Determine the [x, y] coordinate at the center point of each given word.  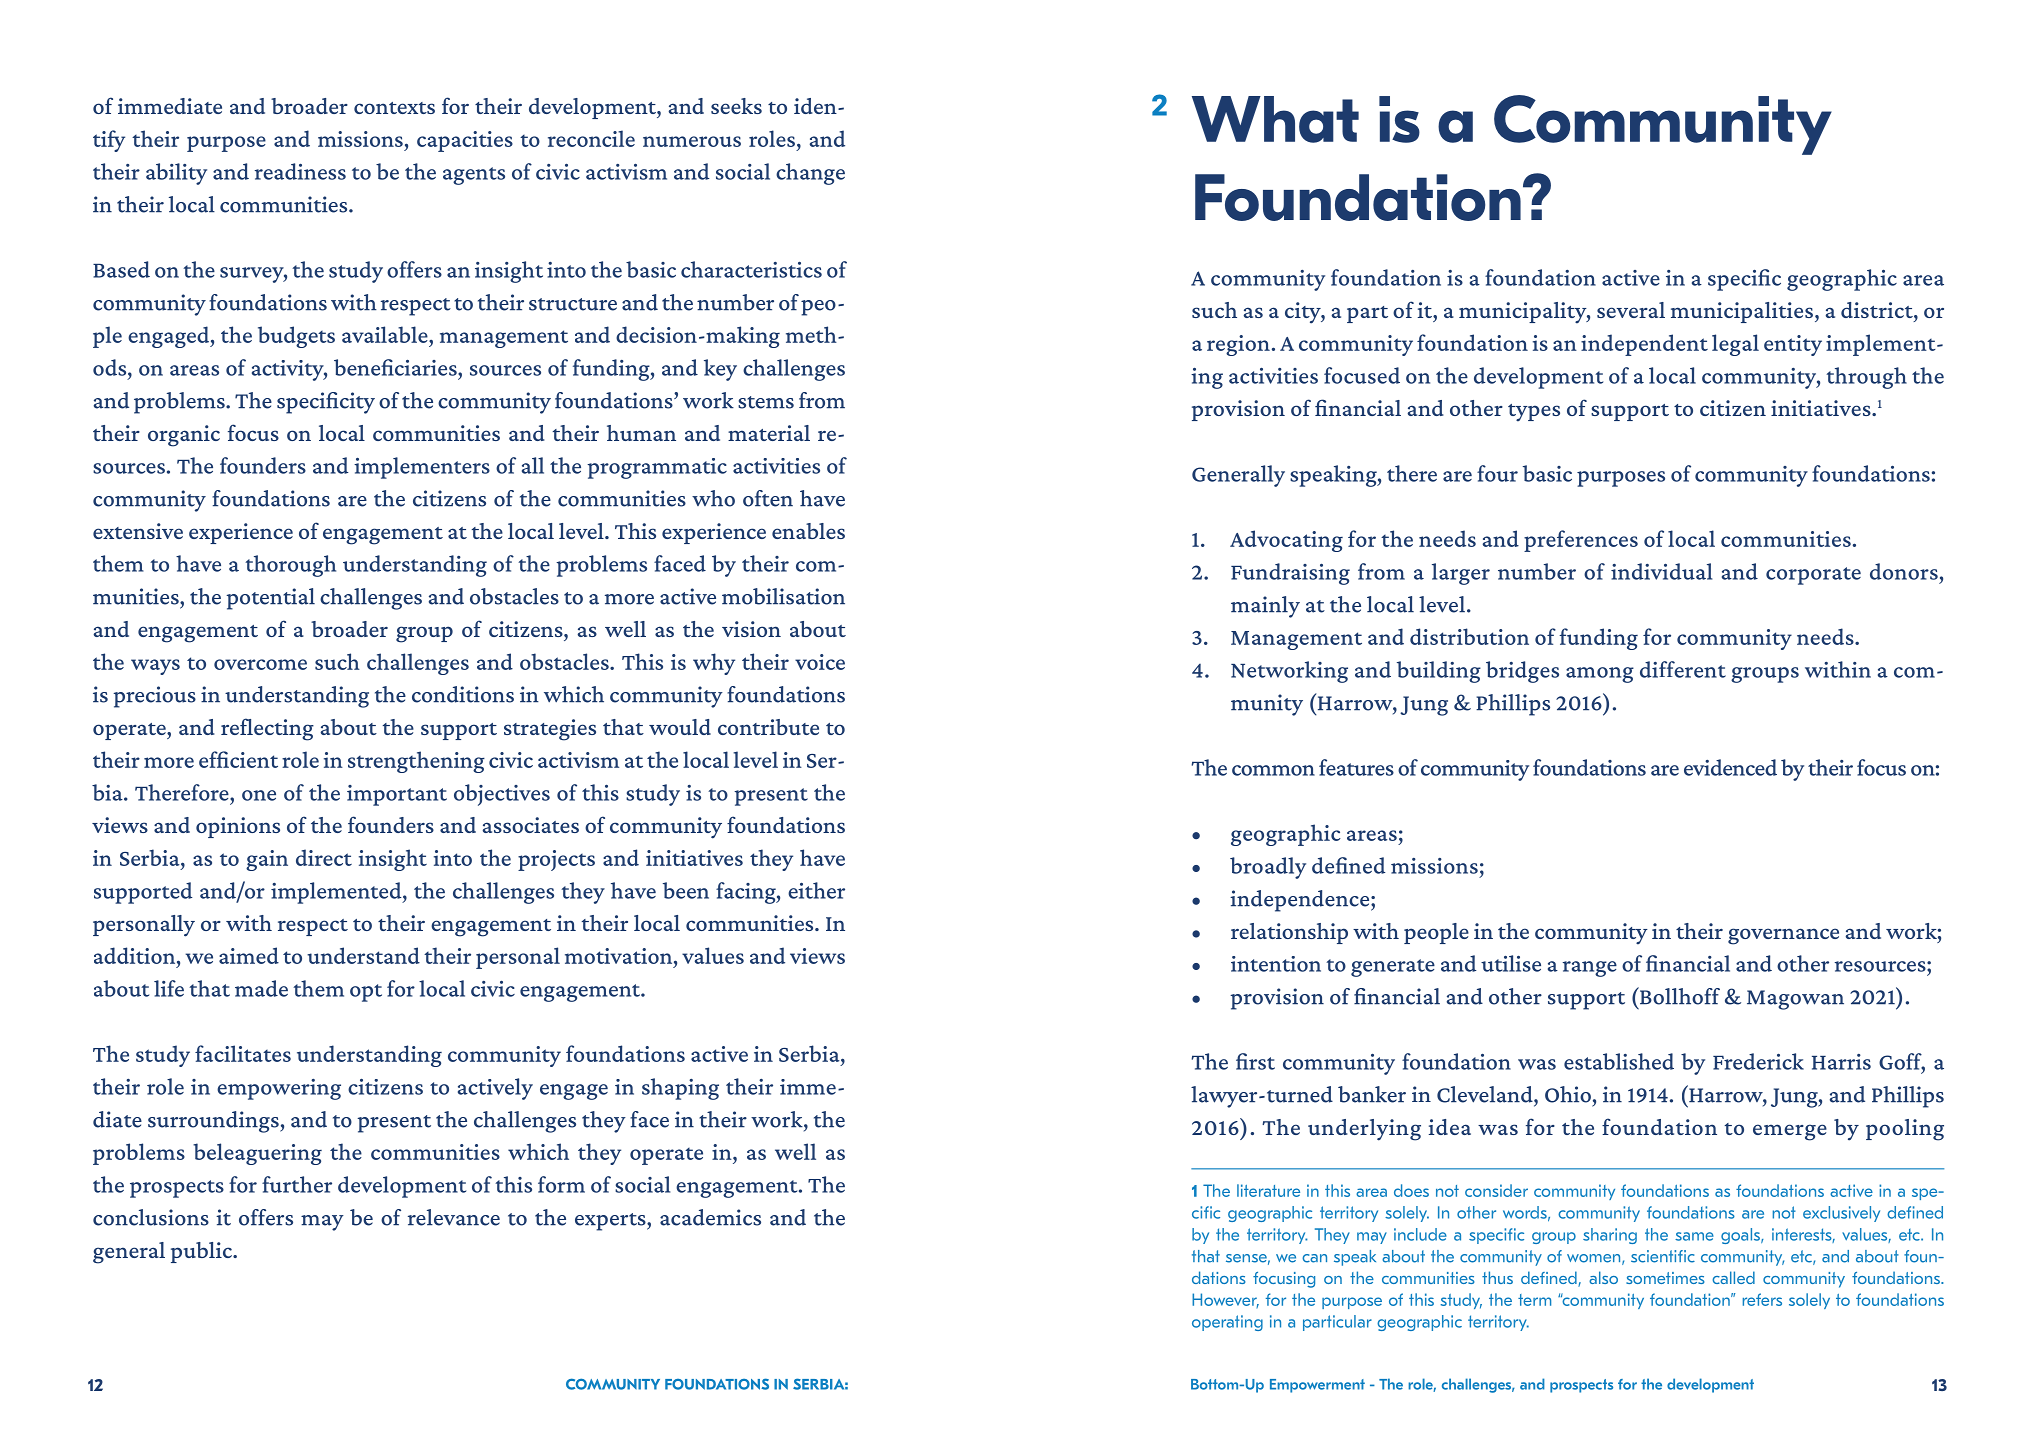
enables [808, 531]
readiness [300, 171]
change [810, 174]
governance [1783, 936]
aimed [249, 955]
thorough [290, 566]
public [202, 1252]
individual [1661, 571]
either [816, 890]
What [1275, 119]
